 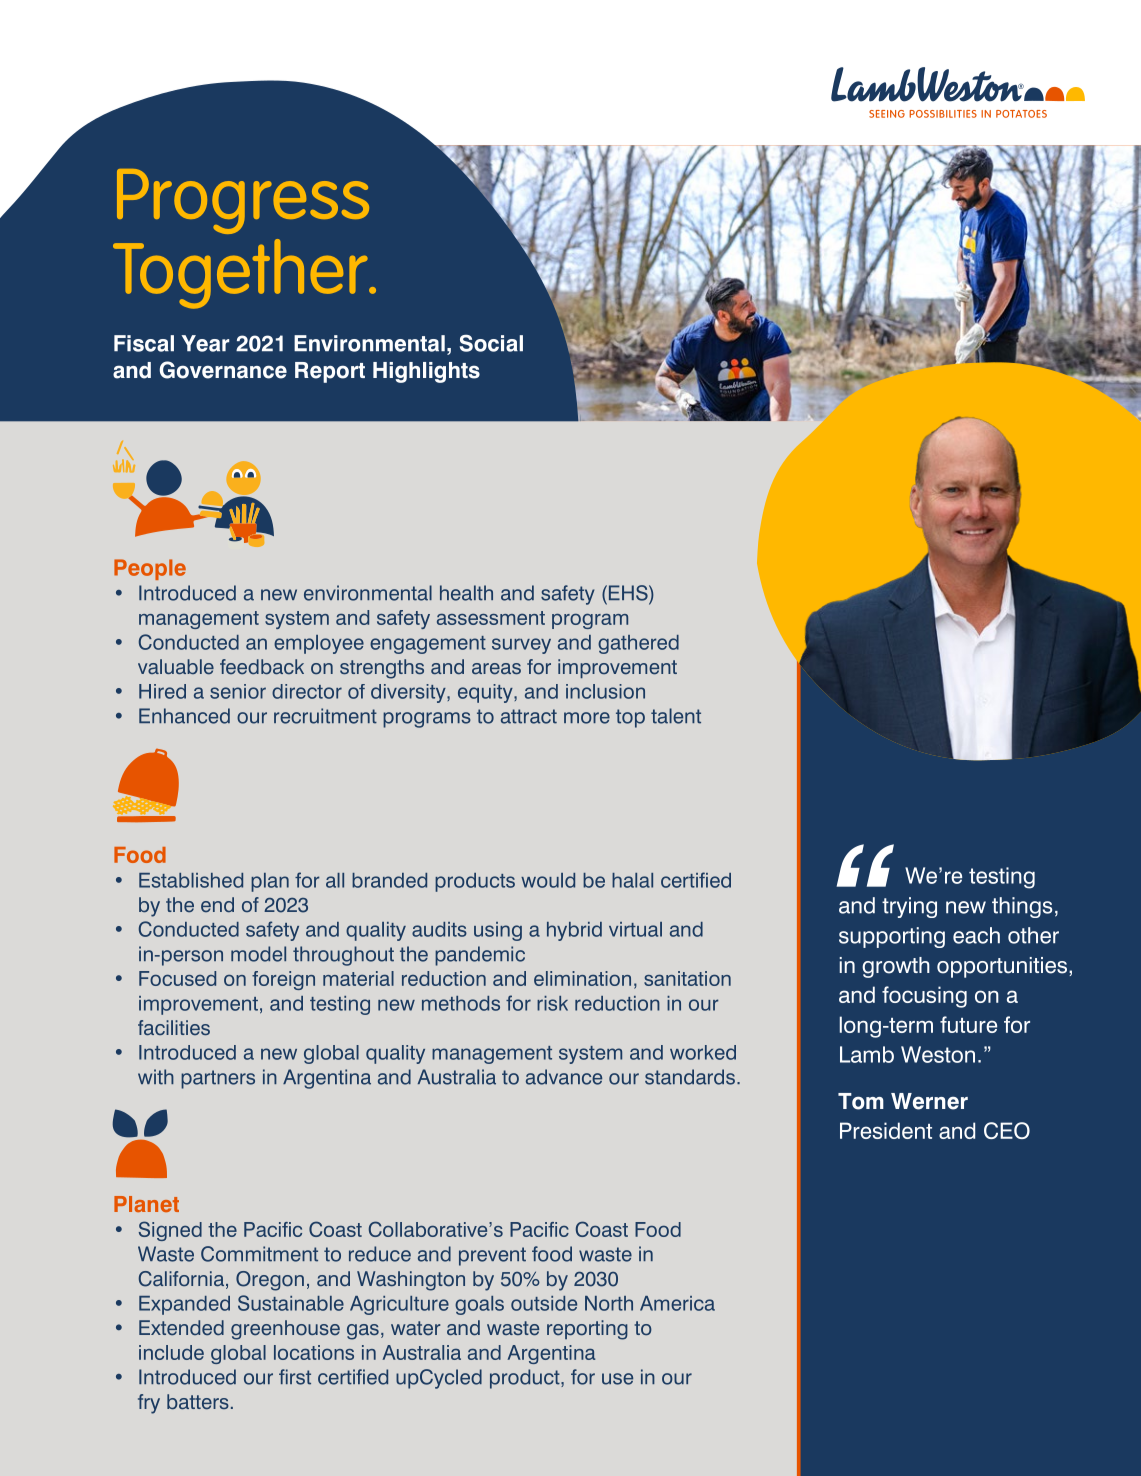 What do you see at coordinates (564, 1077) in the document?
I see `advance` at bounding box center [564, 1077].
